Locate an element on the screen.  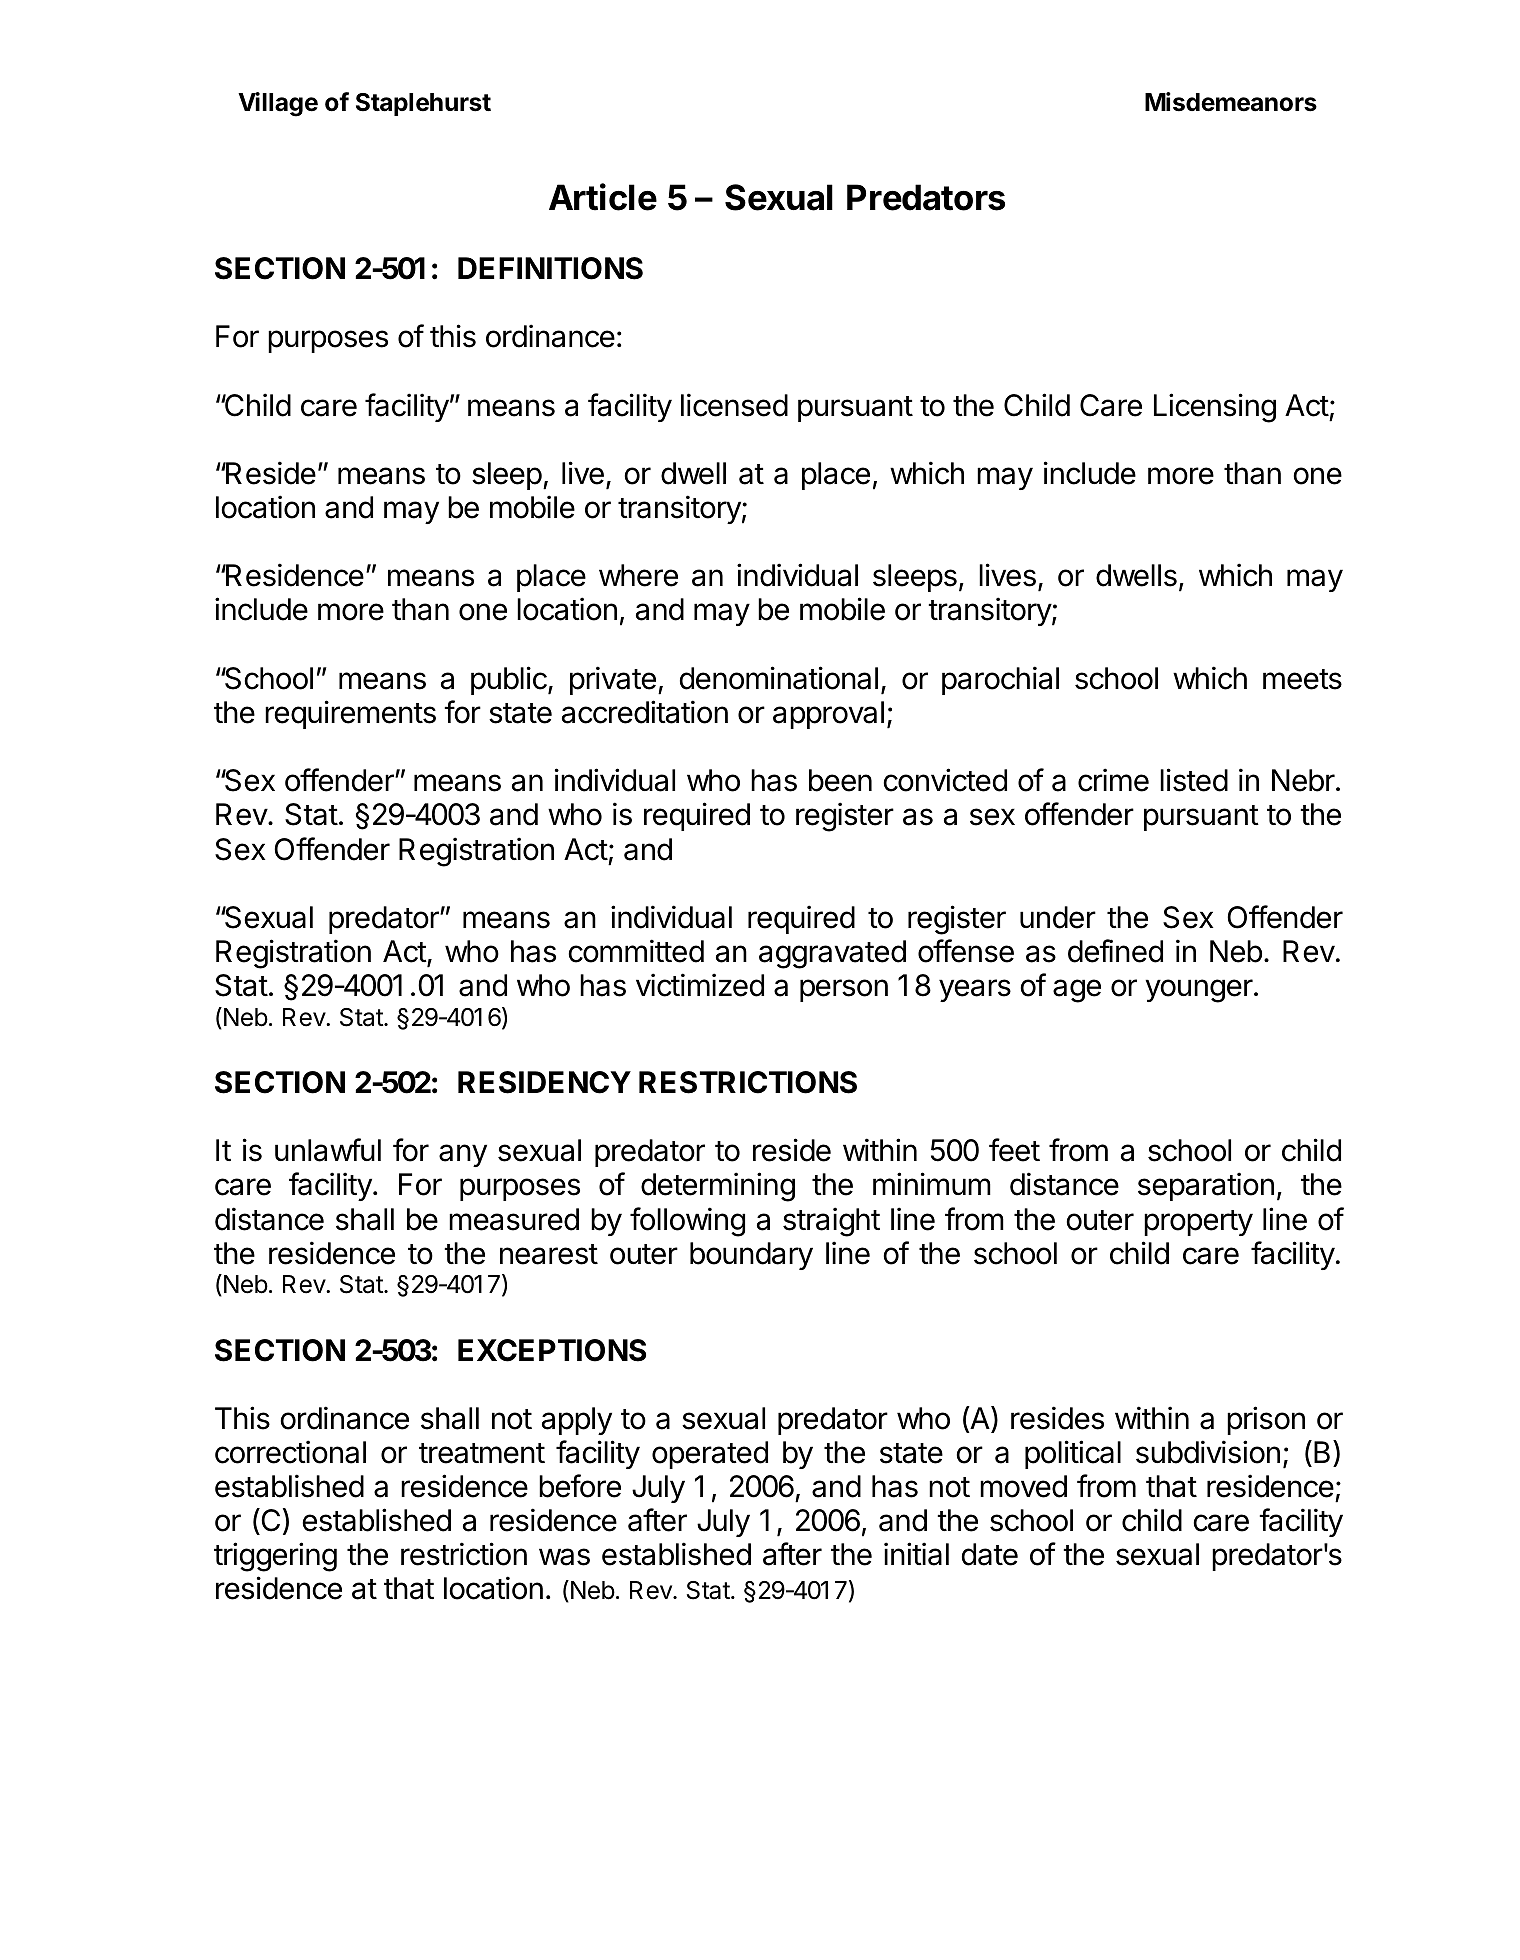
been is located at coordinates (840, 780).
